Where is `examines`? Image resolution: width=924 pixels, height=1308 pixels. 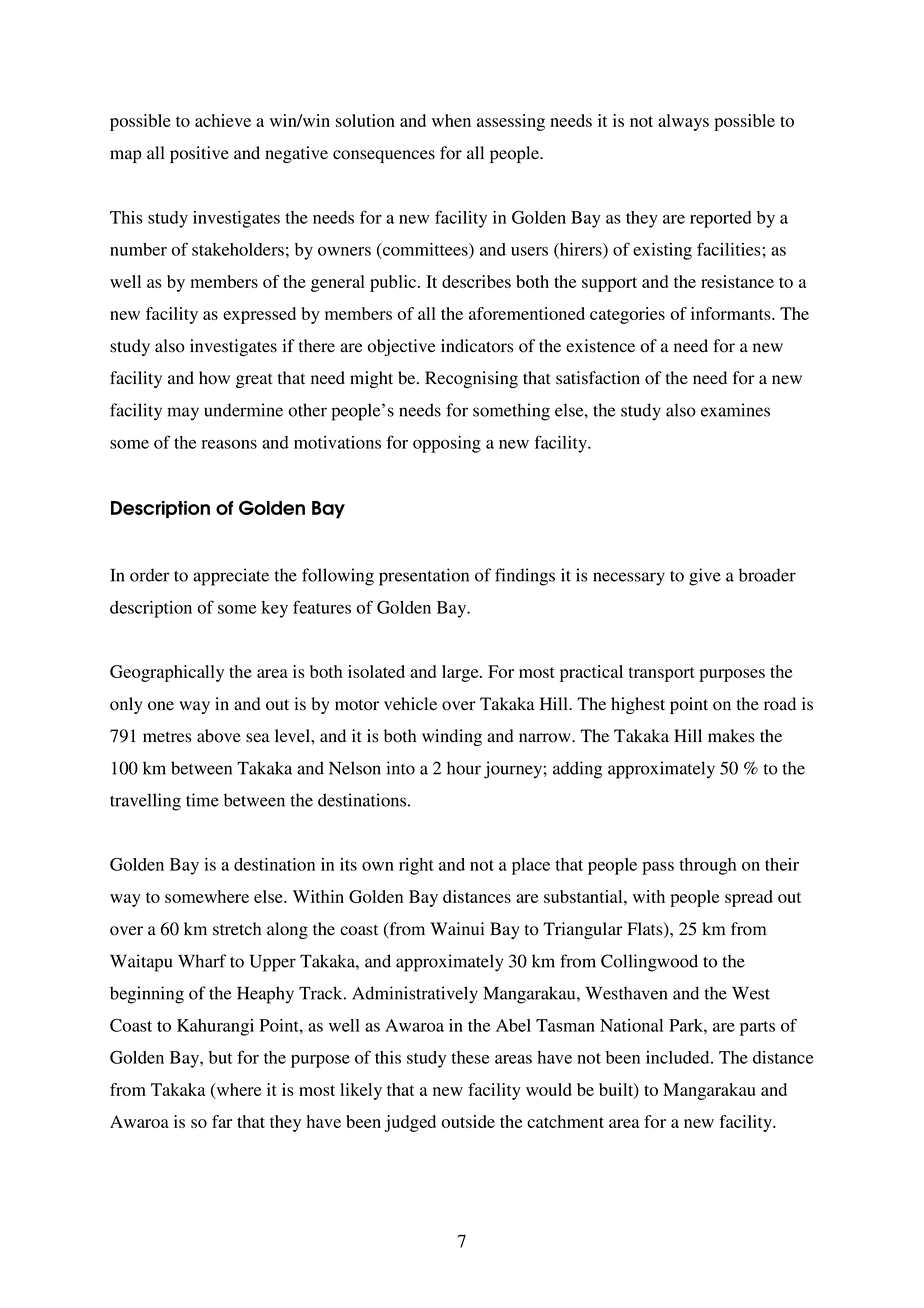 examines is located at coordinates (735, 410).
